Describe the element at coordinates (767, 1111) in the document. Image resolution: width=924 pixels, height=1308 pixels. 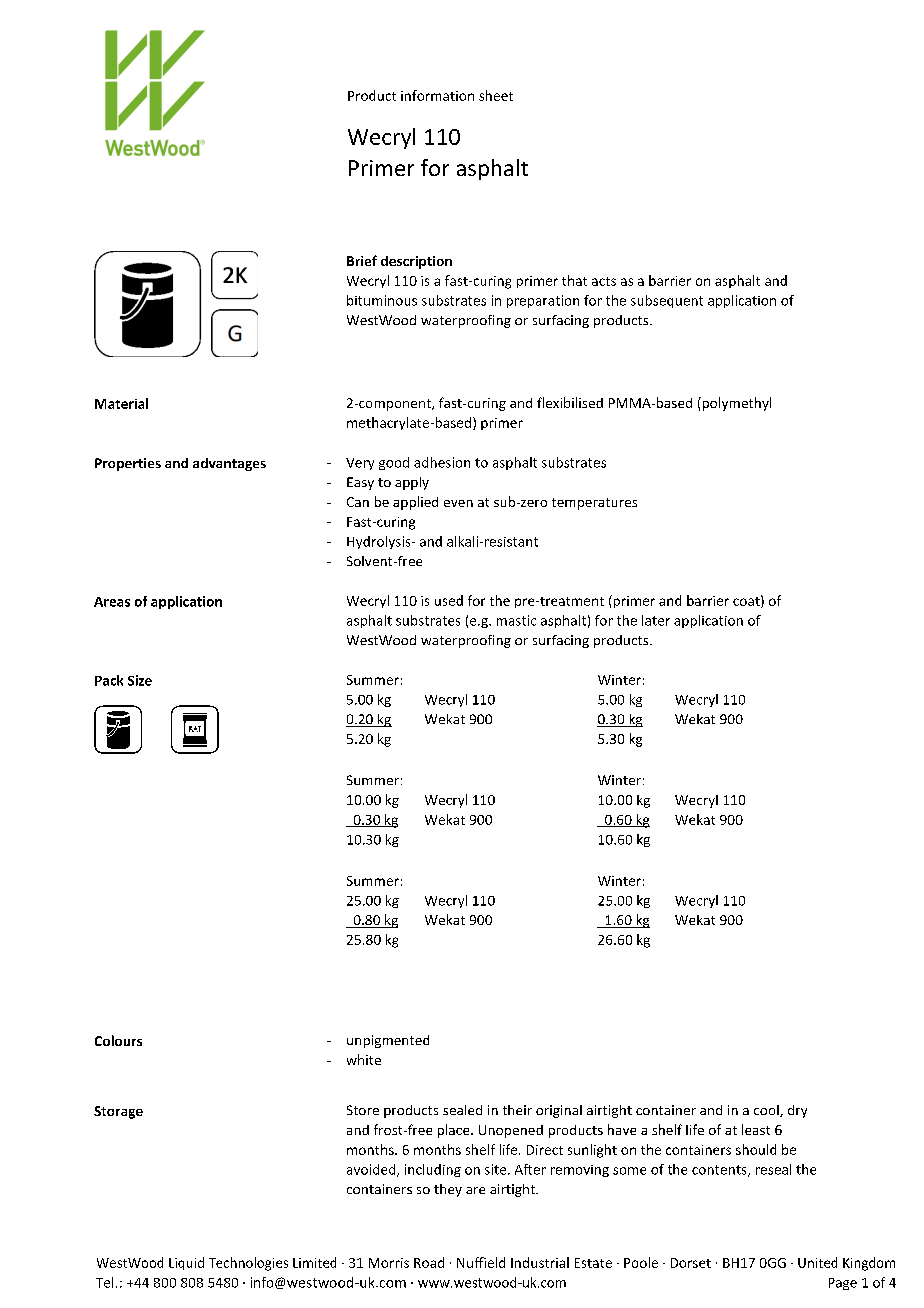
I see `cool` at that location.
